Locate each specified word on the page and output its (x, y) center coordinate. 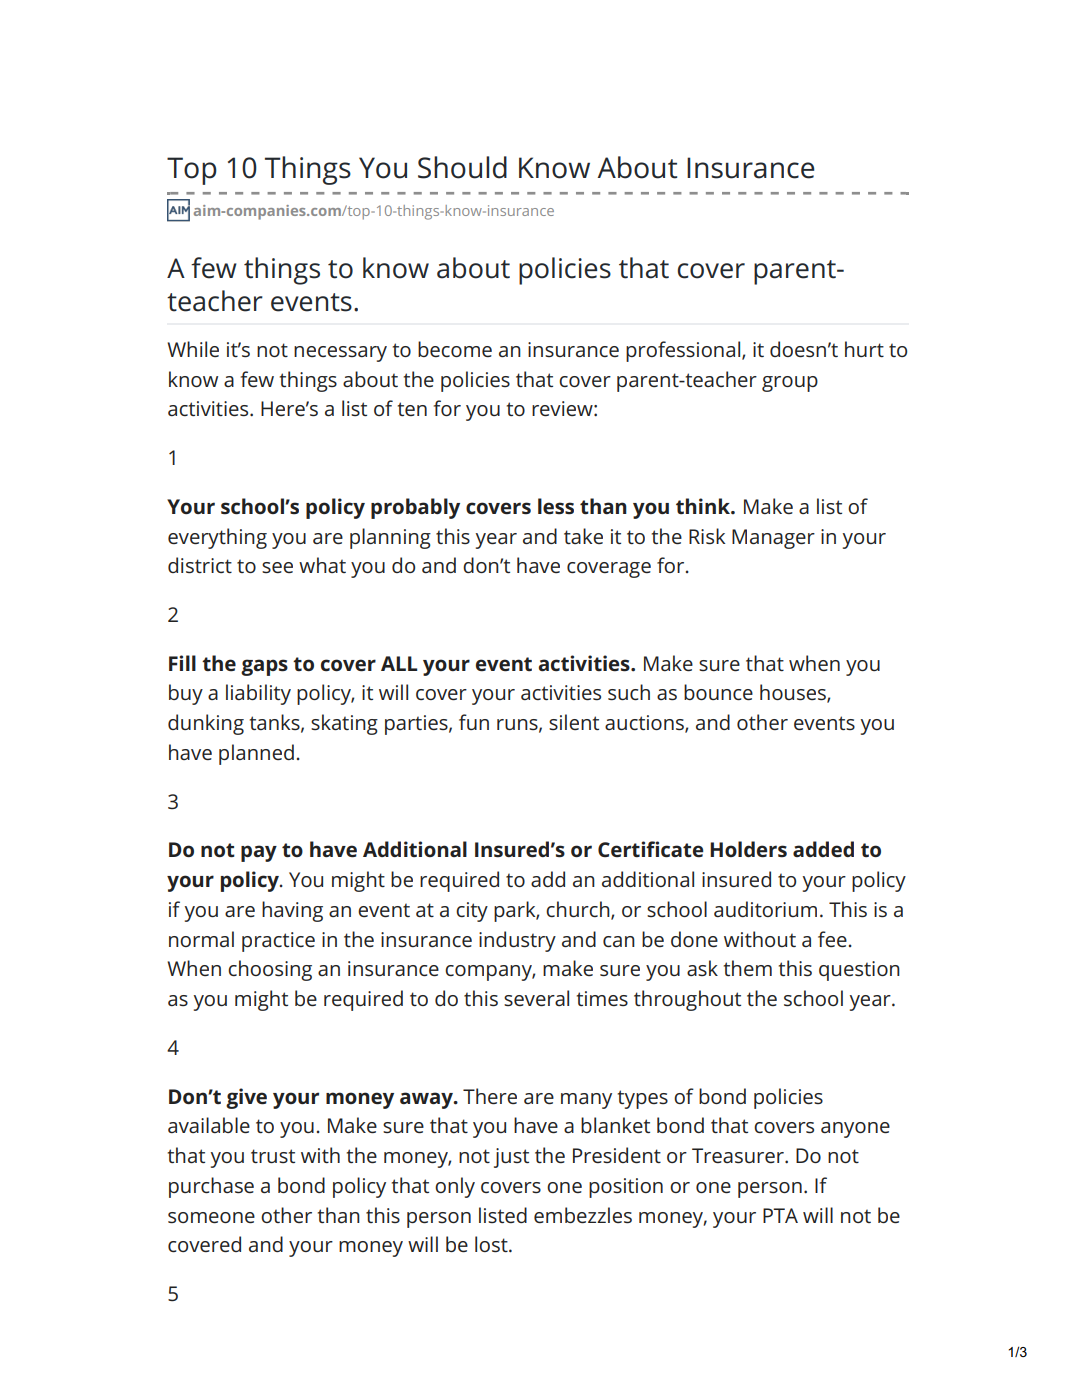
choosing (270, 970)
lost (492, 1244)
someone (211, 1217)
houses (794, 693)
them (748, 968)
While (193, 349)
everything (217, 538)
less (556, 506)
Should (462, 167)
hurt (864, 349)
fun (474, 722)
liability (258, 694)
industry (517, 941)
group (790, 384)
